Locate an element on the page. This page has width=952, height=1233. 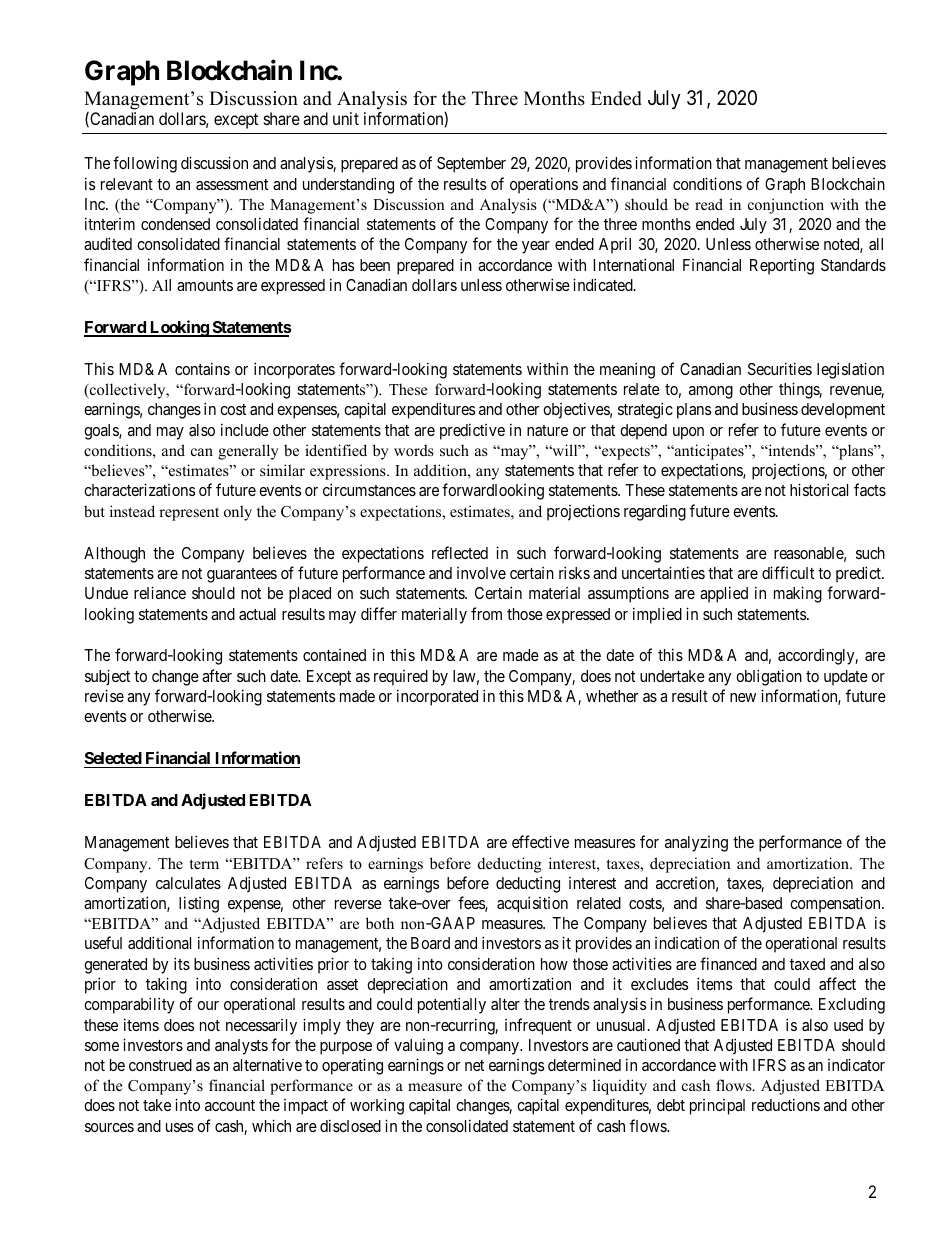
effective is located at coordinates (540, 841).
